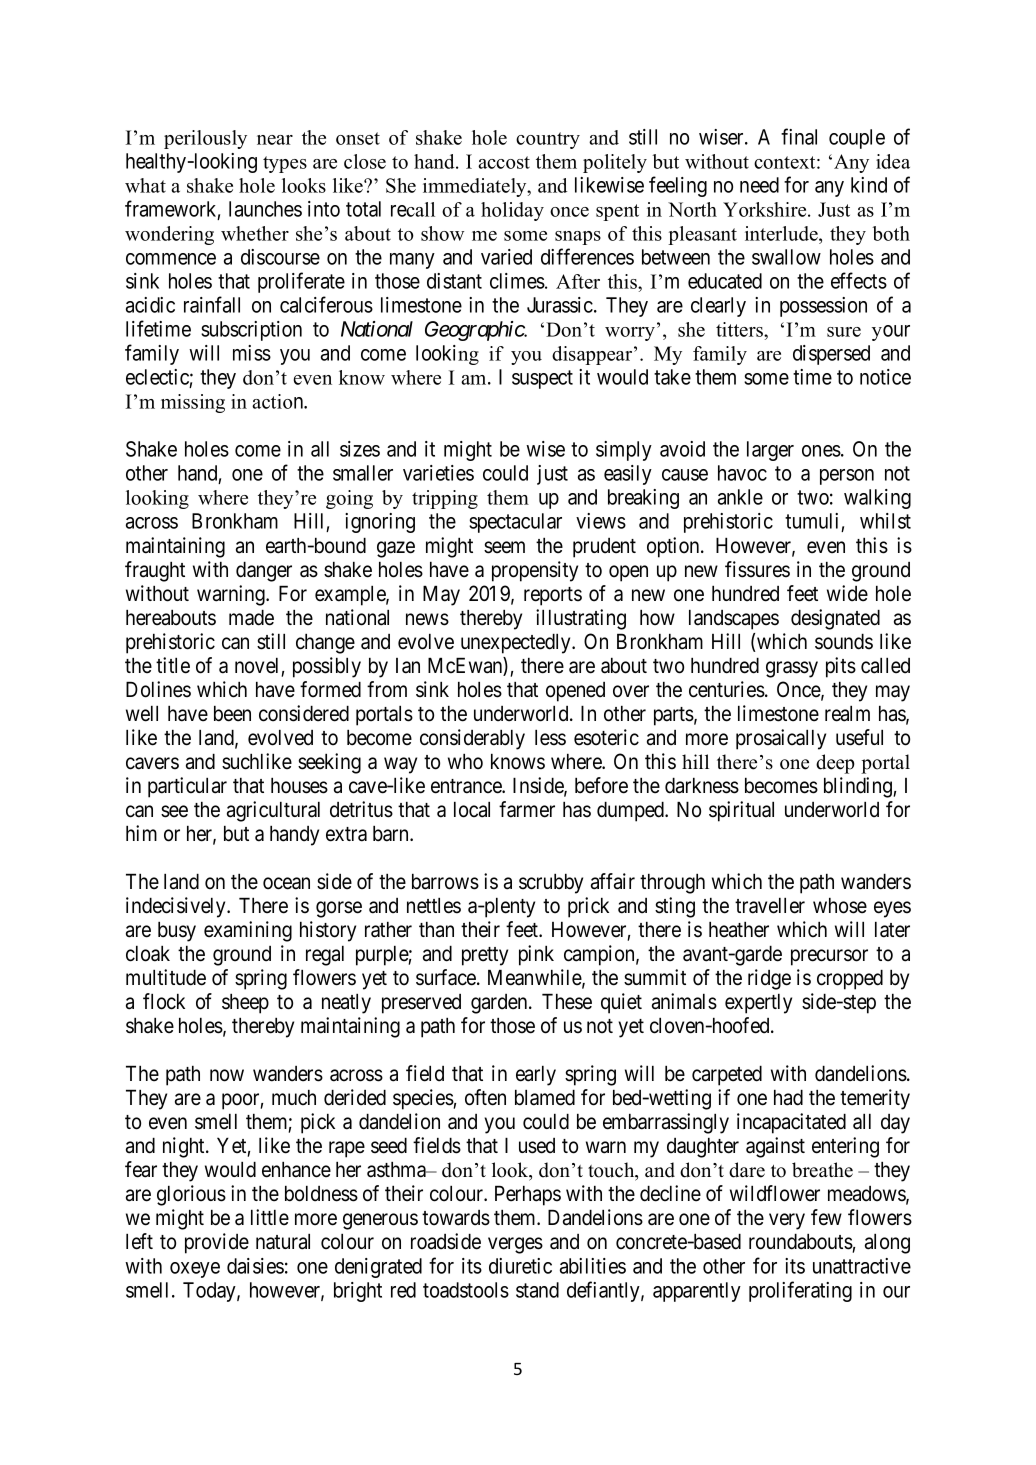  What do you see at coordinates (799, 136) in the page?
I see `final` at bounding box center [799, 136].
